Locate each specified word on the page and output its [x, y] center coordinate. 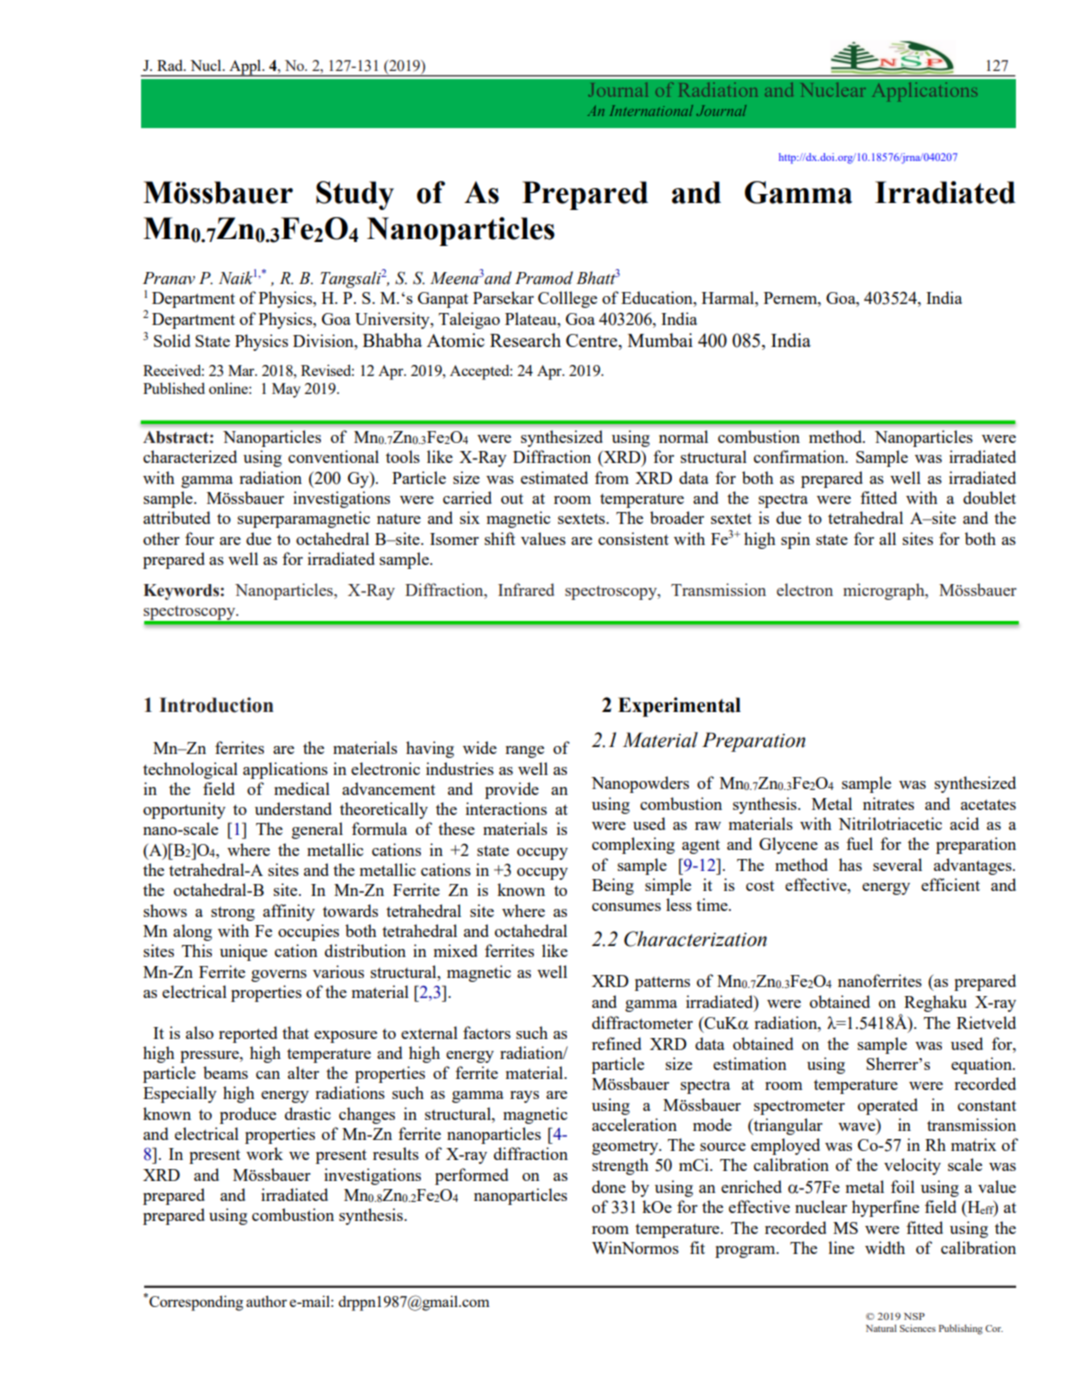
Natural [881, 1328]
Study [355, 195]
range [524, 752]
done [609, 1186]
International [651, 110]
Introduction [216, 705]
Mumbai [660, 340]
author [266, 1301]
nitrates [888, 803]
